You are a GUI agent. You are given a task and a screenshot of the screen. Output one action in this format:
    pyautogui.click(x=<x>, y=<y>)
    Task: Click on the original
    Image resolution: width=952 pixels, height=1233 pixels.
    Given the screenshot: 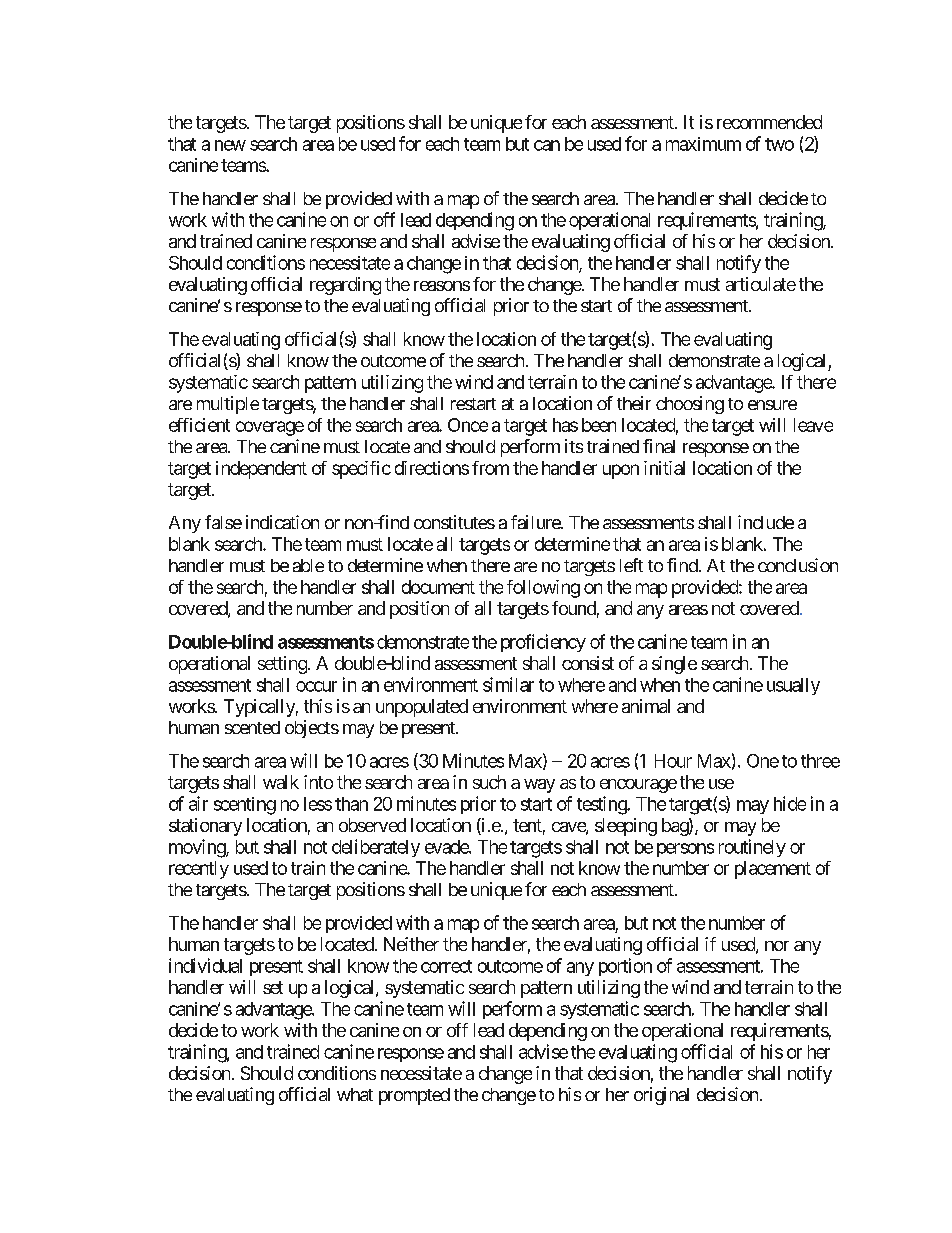 What is the action you would take?
    pyautogui.click(x=661, y=1096)
